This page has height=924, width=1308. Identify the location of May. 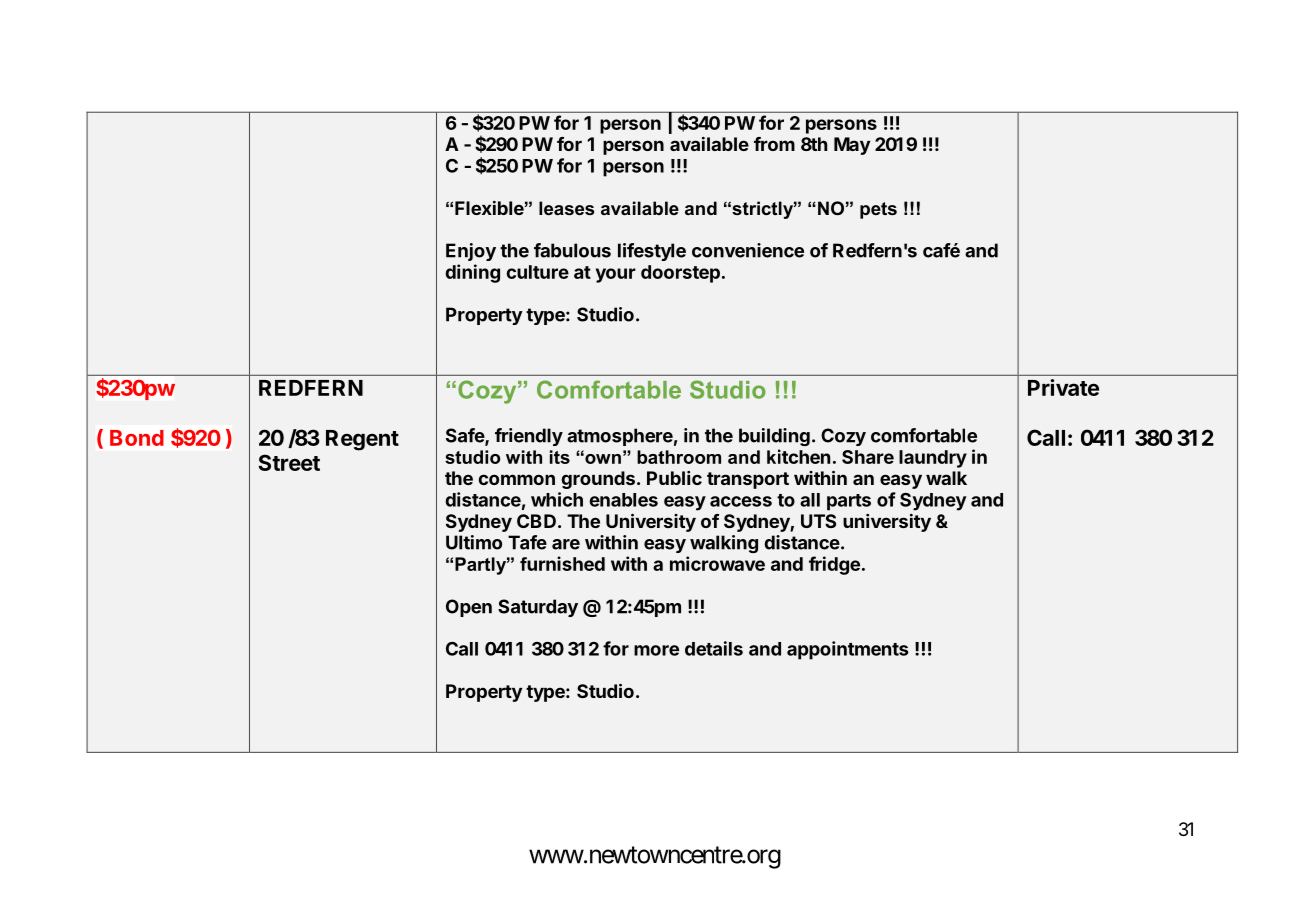
(852, 146).
